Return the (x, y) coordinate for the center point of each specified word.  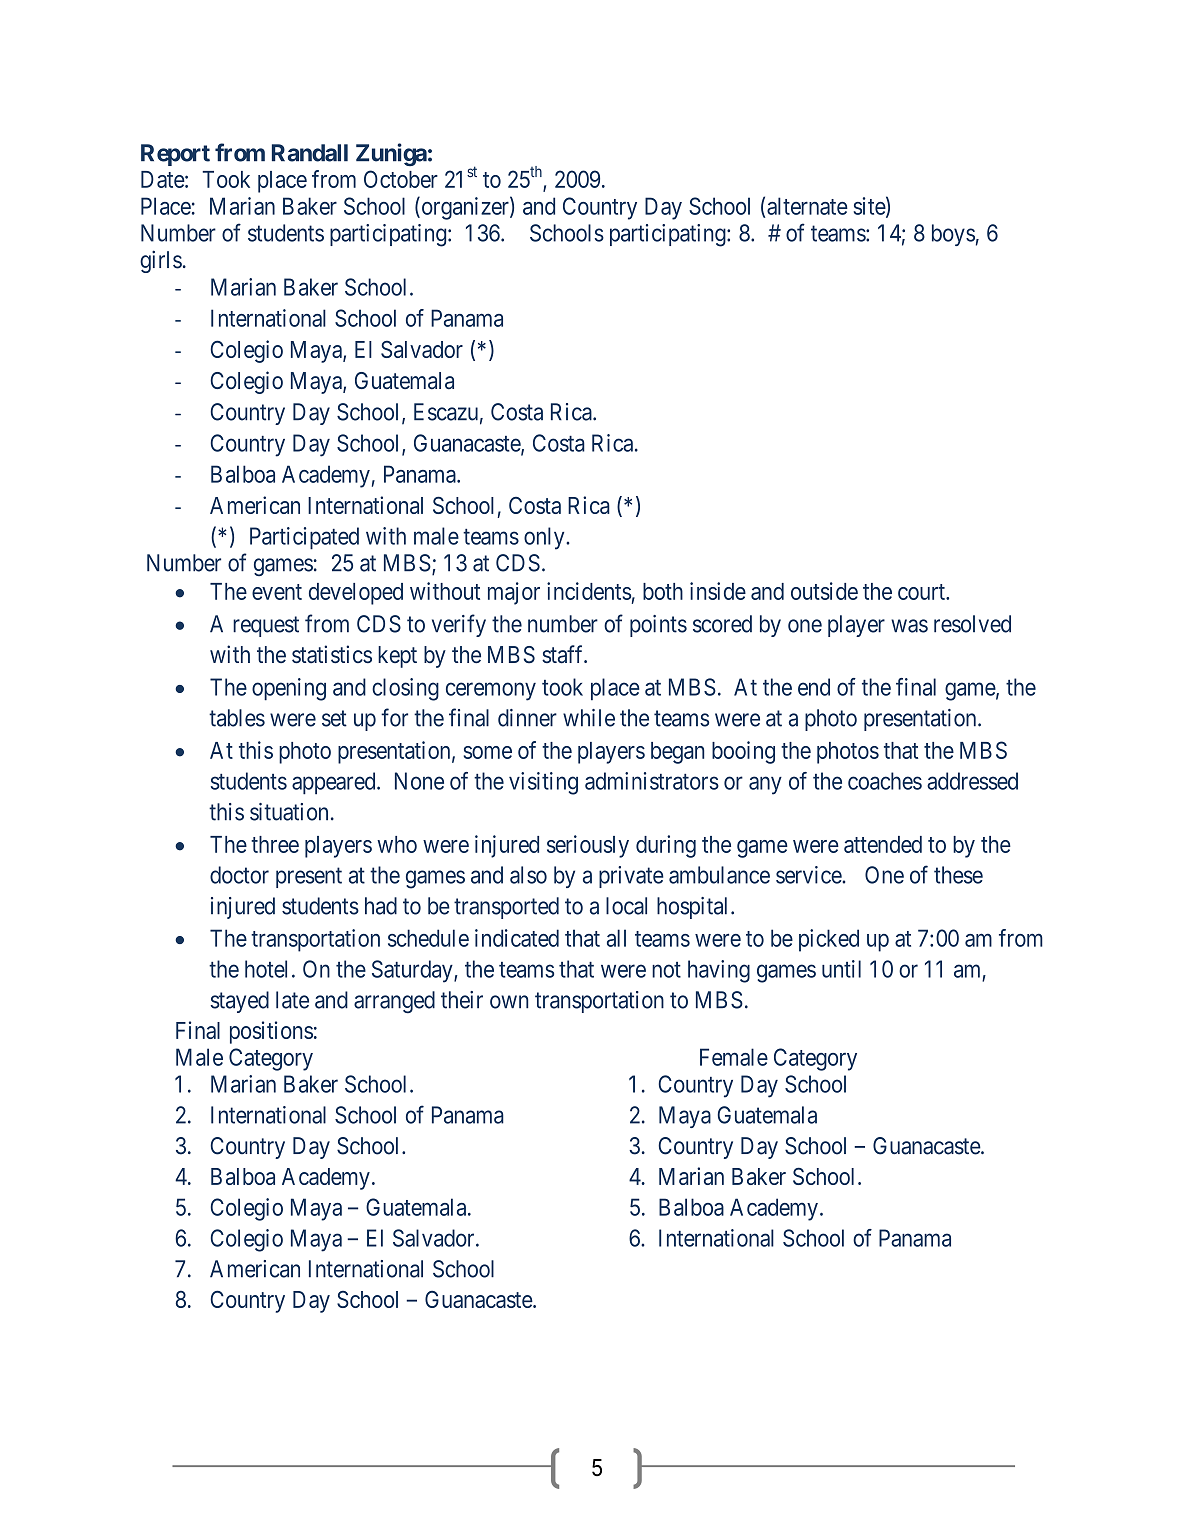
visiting (543, 783)
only (545, 538)
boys (953, 235)
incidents (589, 591)
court (922, 592)
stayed (240, 1002)
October (401, 179)
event (277, 592)
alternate (807, 206)
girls (161, 261)
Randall (310, 153)
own (509, 1002)
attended (883, 844)
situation (289, 812)
